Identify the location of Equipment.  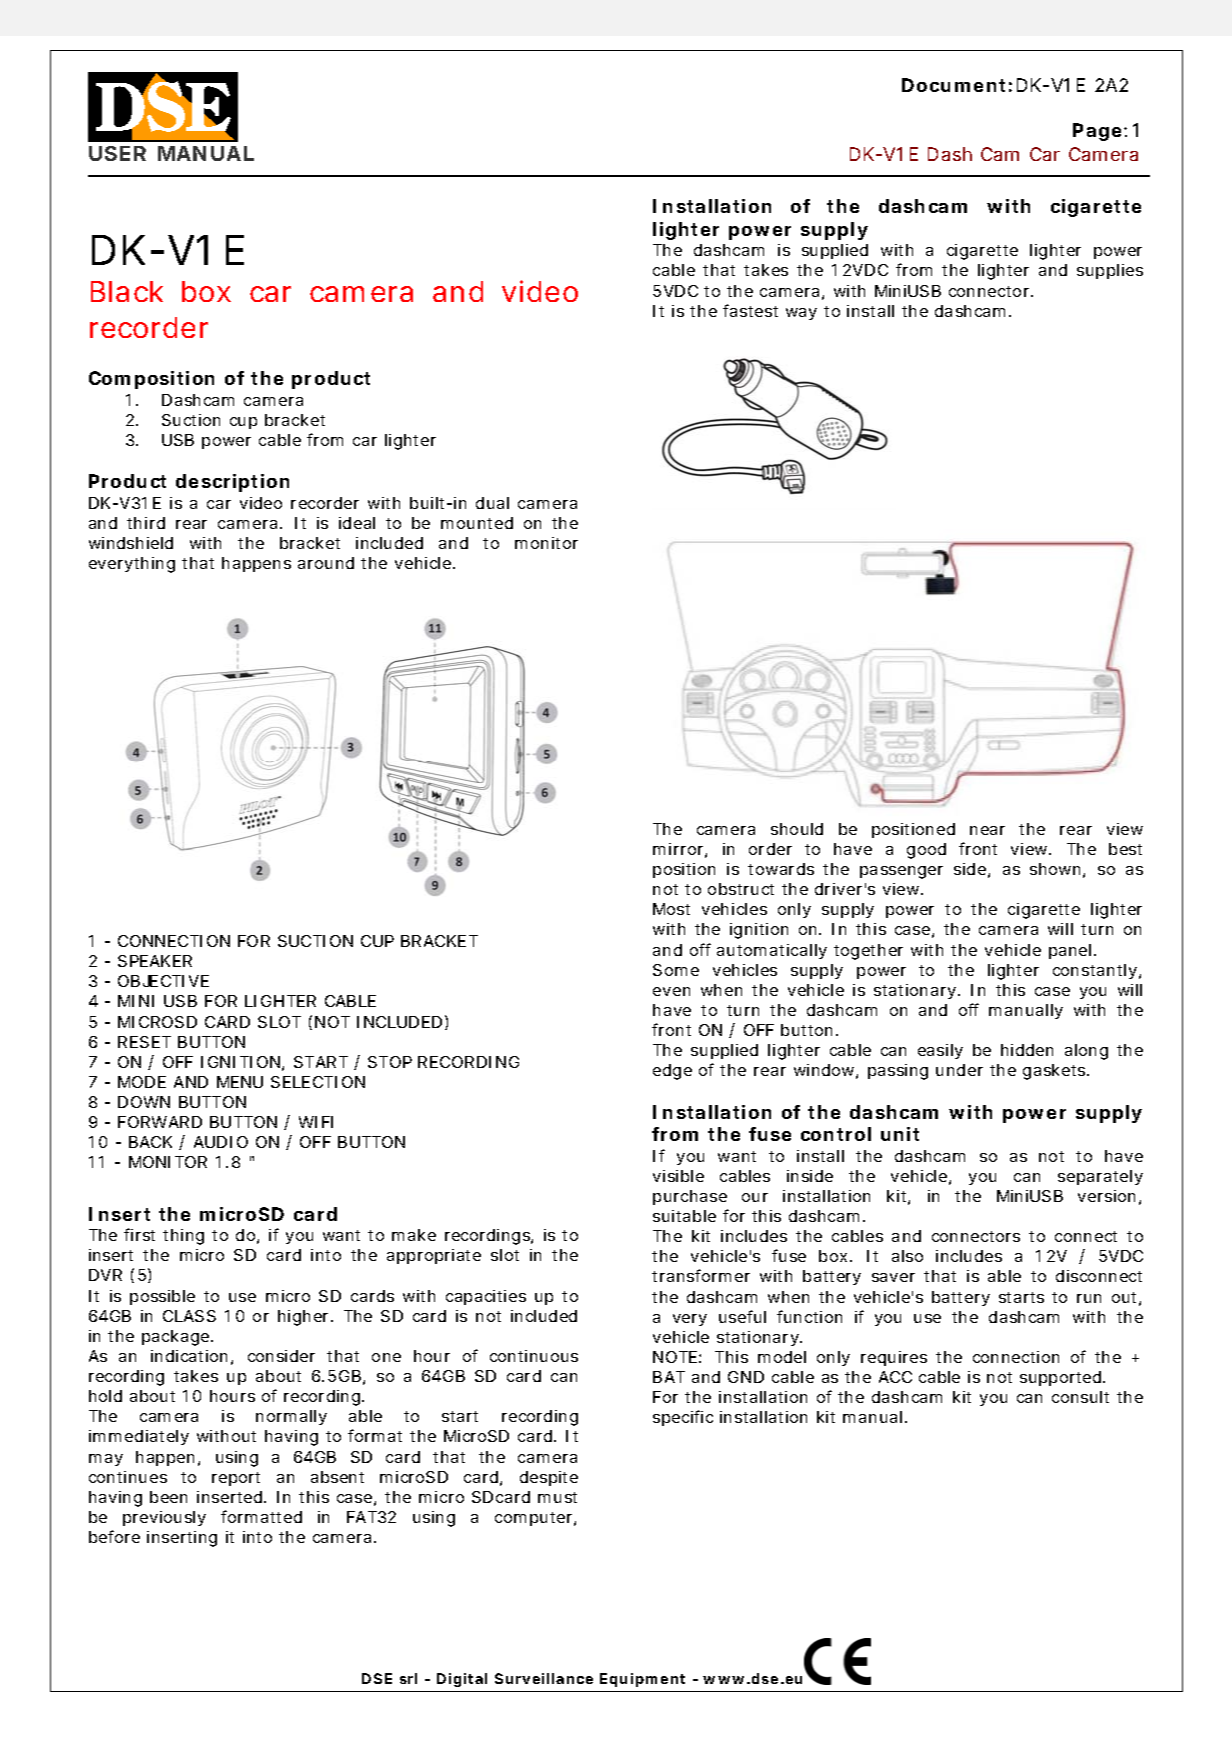
(642, 1680).
